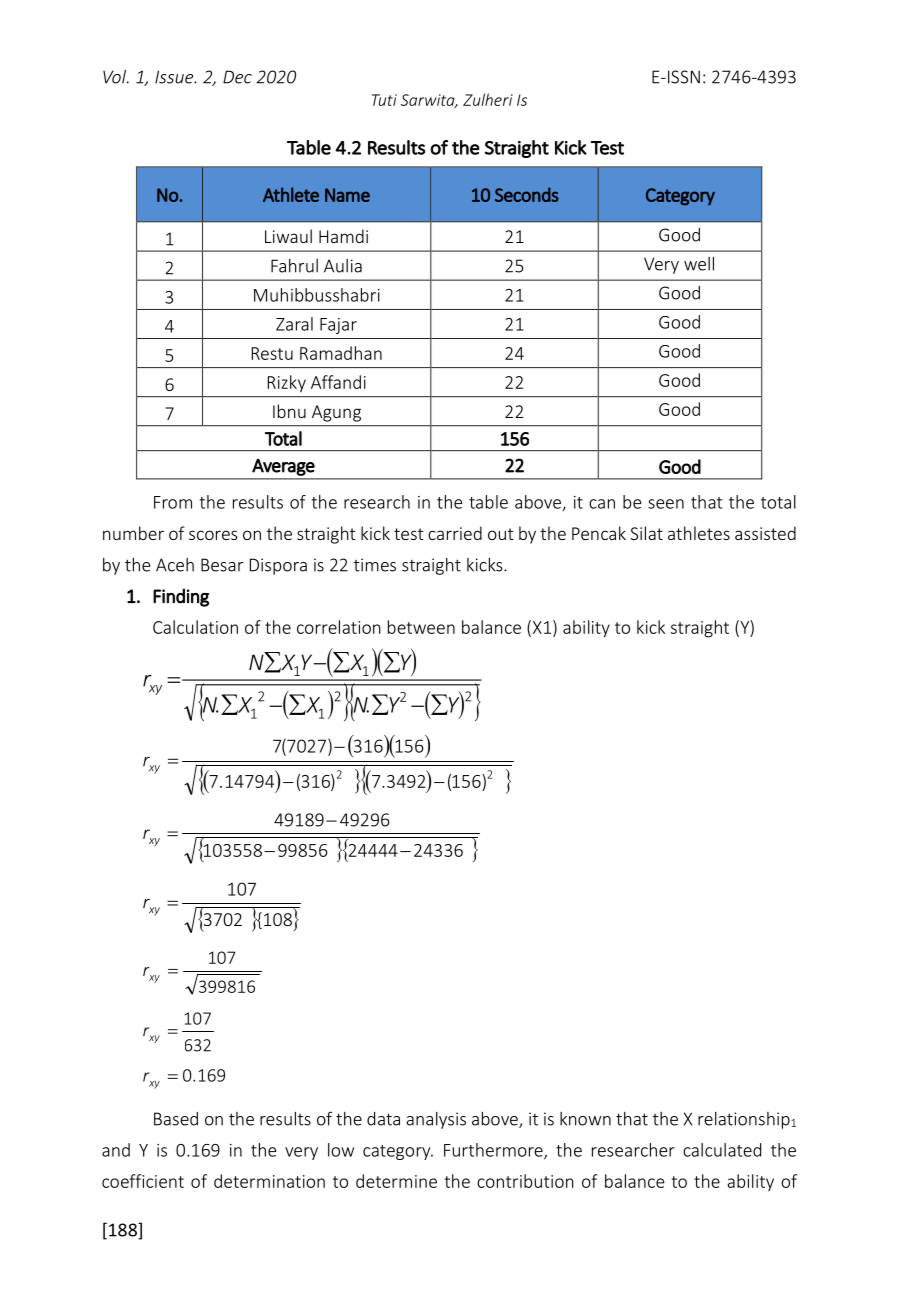 This page has height=1307, width=924. I want to click on Seconds, so click(527, 194).
